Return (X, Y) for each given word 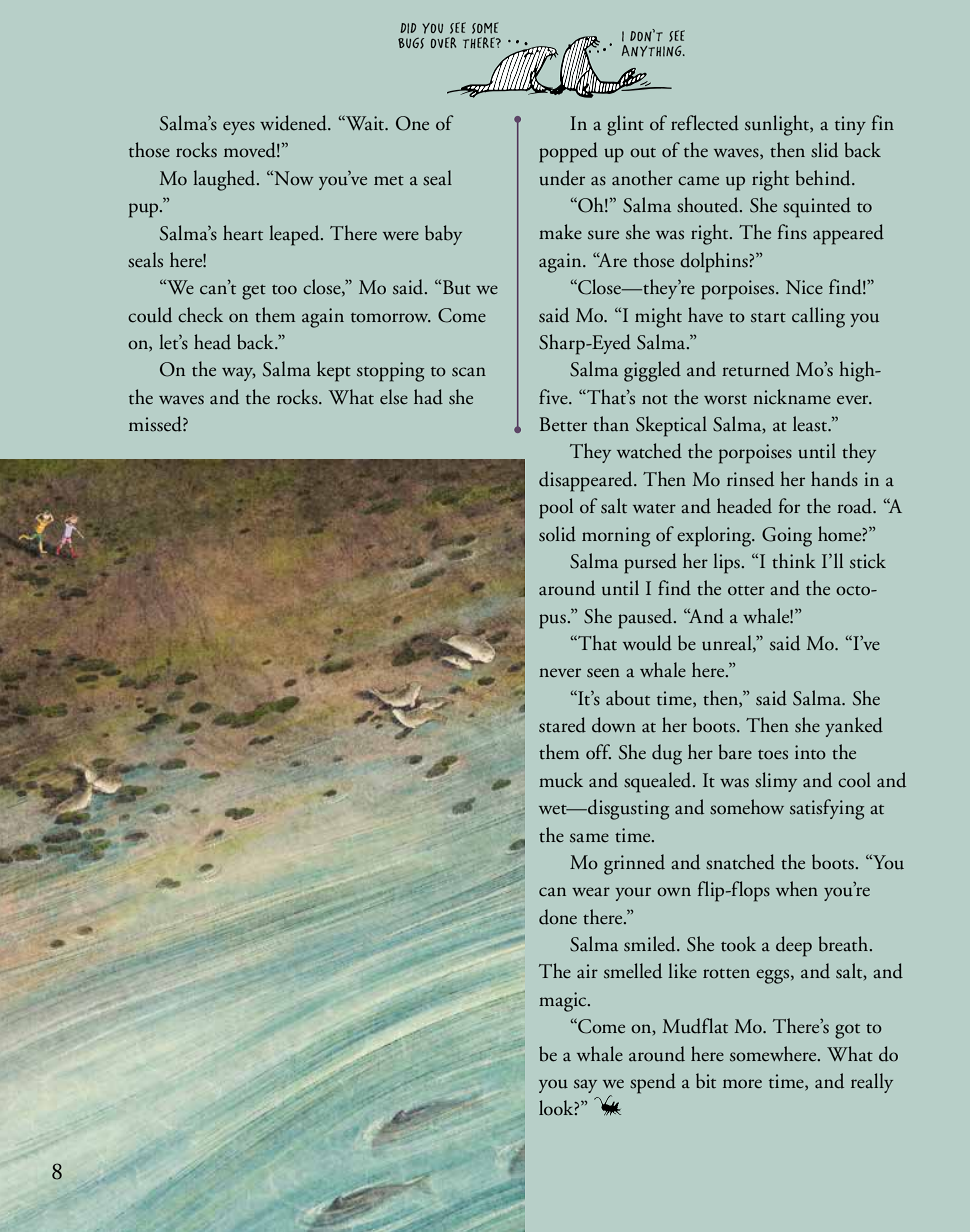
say (585, 1086)
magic (564, 1002)
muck (561, 780)
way (239, 374)
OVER (443, 42)
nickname (792, 397)
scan (469, 372)
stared (562, 725)
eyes (239, 128)
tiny (850, 125)
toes (773, 754)
